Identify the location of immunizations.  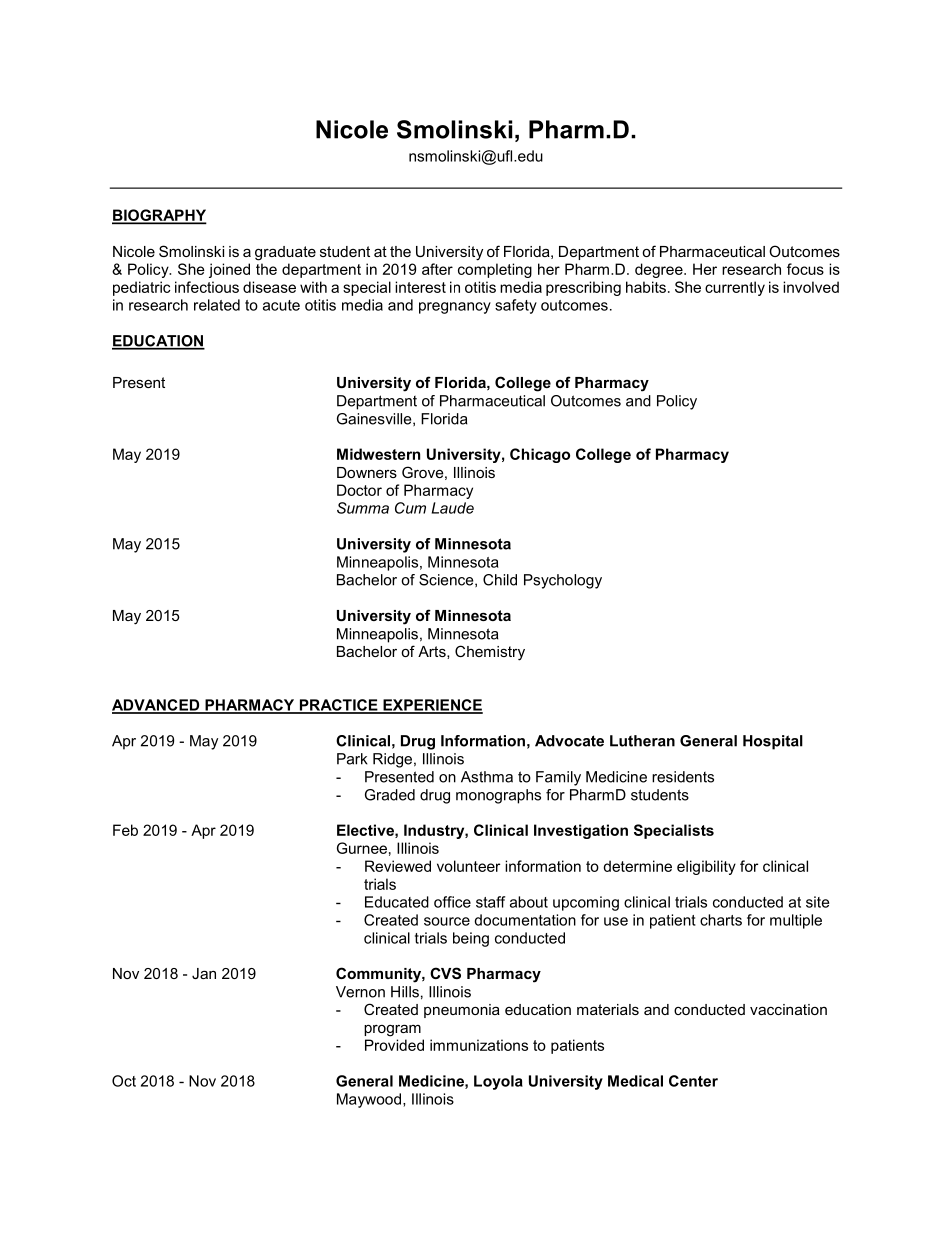
(479, 1045).
